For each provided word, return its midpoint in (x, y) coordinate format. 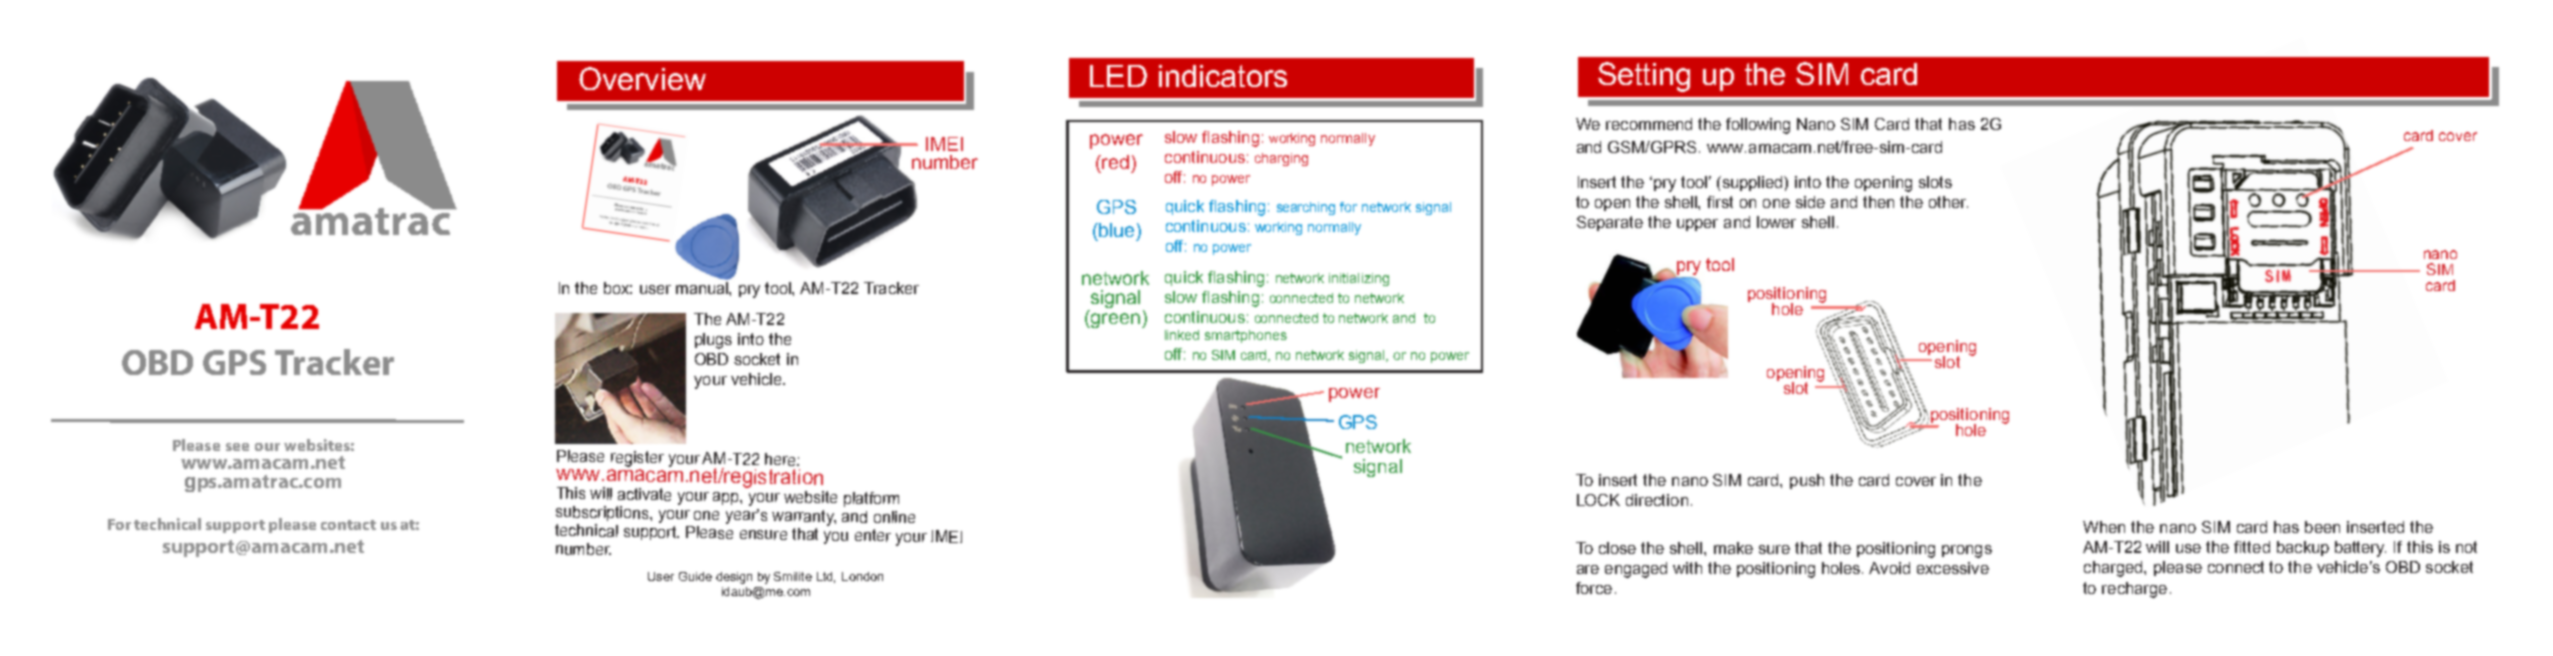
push (1807, 481)
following (1758, 126)
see (237, 447)
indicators (1223, 76)
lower (1776, 222)
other (1948, 202)
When (2104, 527)
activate (644, 494)
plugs (713, 341)
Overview (642, 78)
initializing (1359, 279)
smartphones (1246, 336)
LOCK (1598, 500)
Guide (695, 576)
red (1115, 162)
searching (1306, 208)
